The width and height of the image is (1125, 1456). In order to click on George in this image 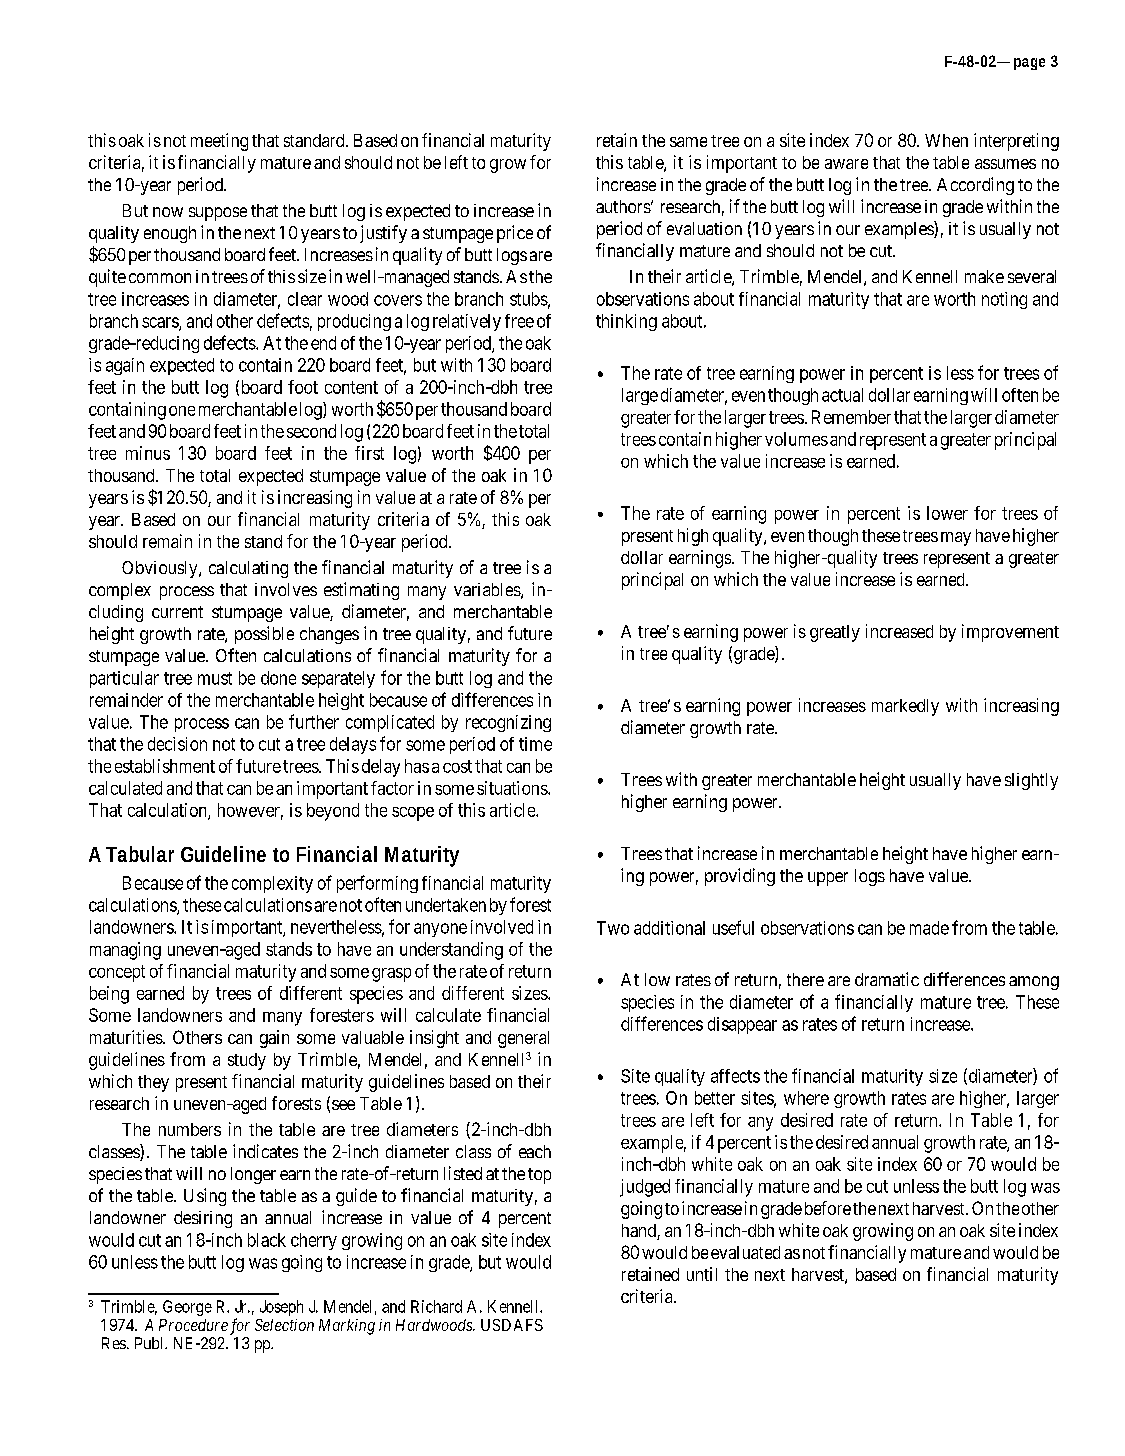, I will do `click(187, 1308)`.
